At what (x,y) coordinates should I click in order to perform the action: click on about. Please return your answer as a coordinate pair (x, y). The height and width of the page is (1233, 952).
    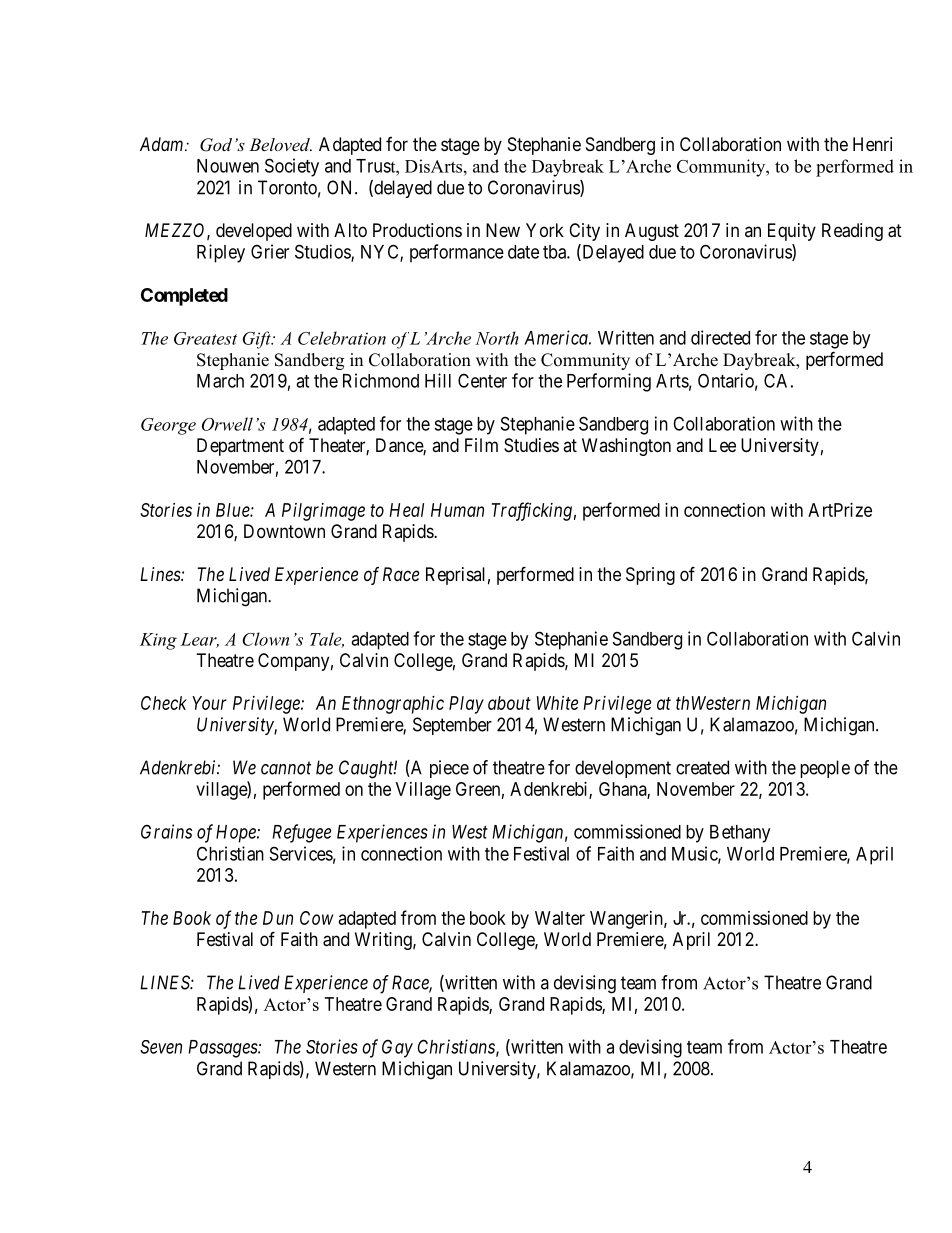
    Looking at the image, I should click on (509, 703).
